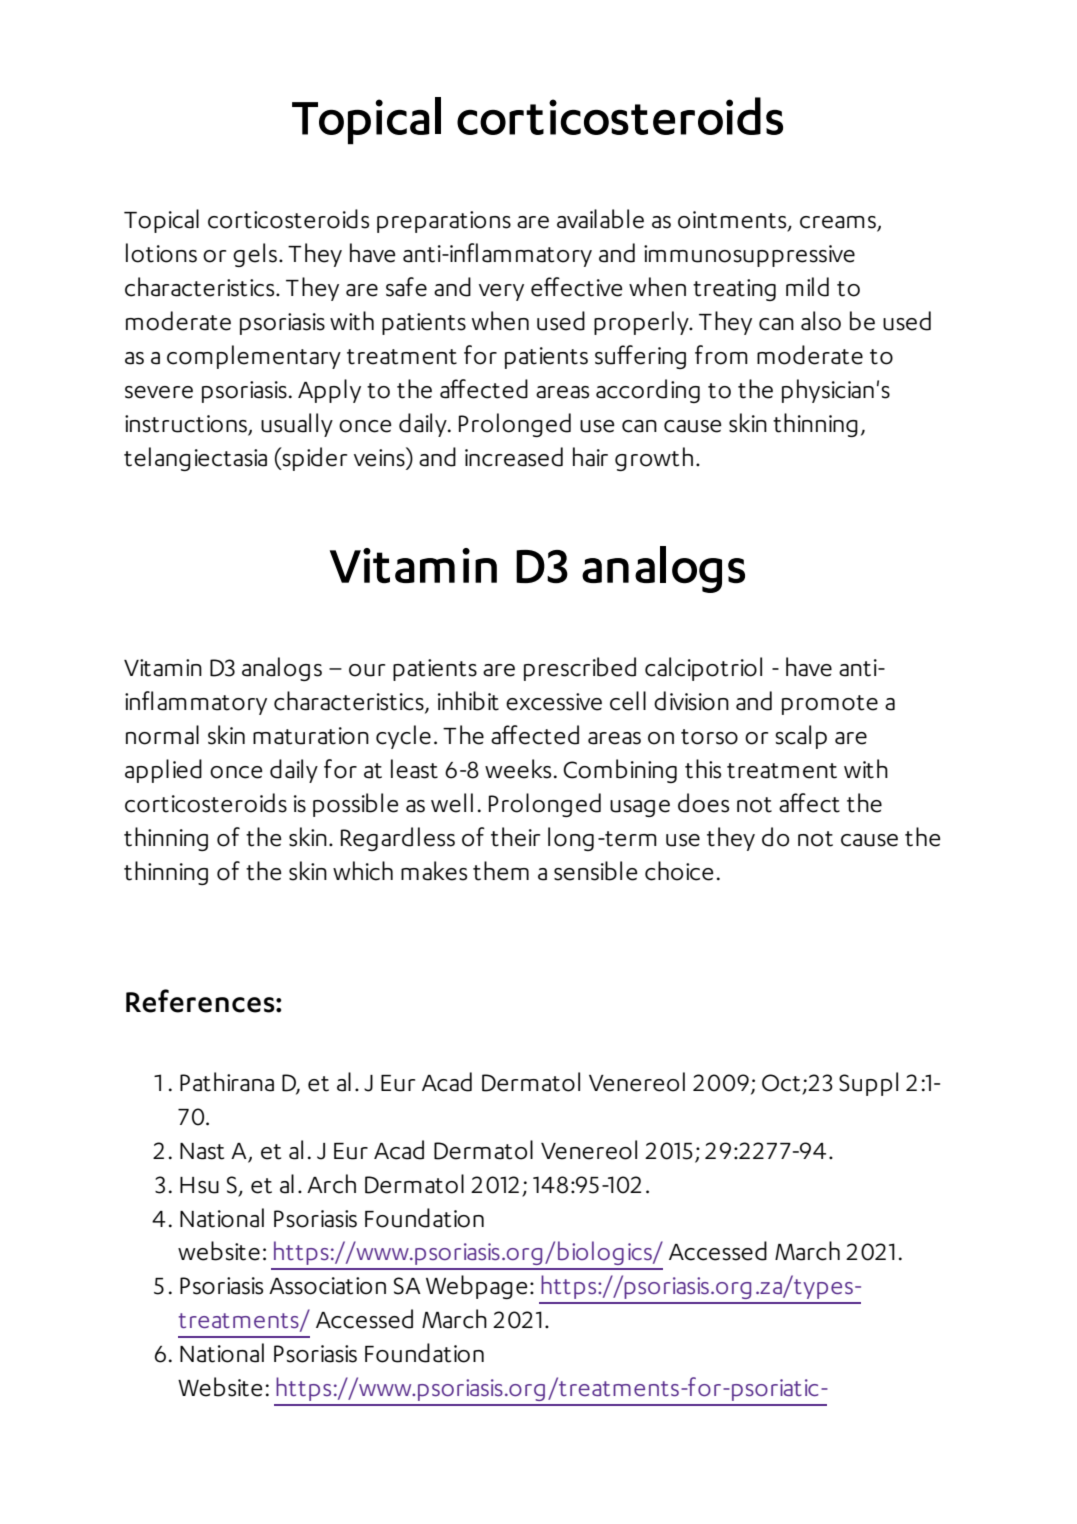 This screenshot has width=1077, height=1524. Describe the element at coordinates (327, 1286) in the screenshot. I see `Association` at that location.
